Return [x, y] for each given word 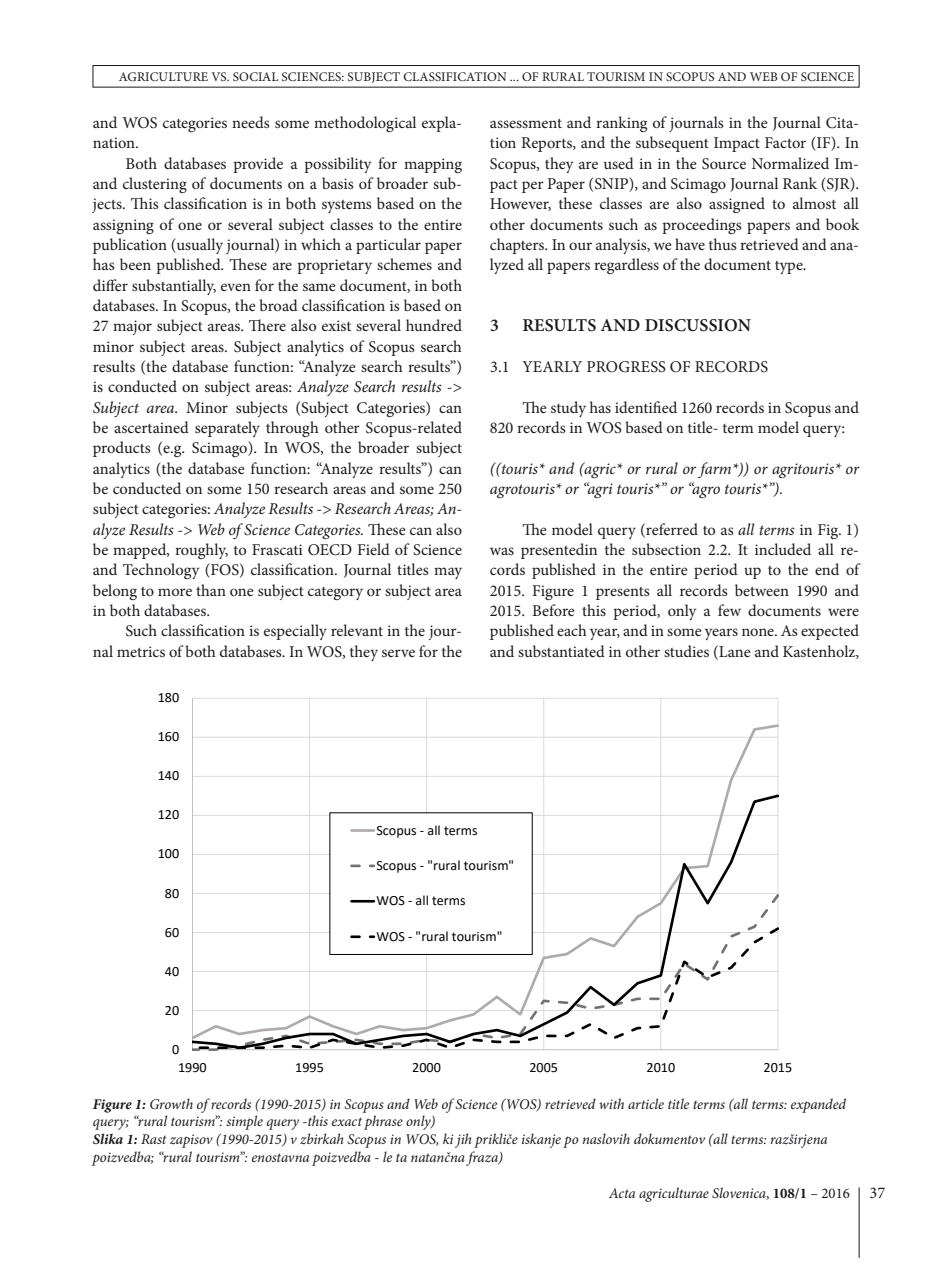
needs [251, 122]
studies [686, 651]
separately [227, 429]
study [568, 409]
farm [716, 470]
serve [398, 653]
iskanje [541, 1140]
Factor [785, 142]
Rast [154, 1139]
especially [295, 632]
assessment [526, 123]
